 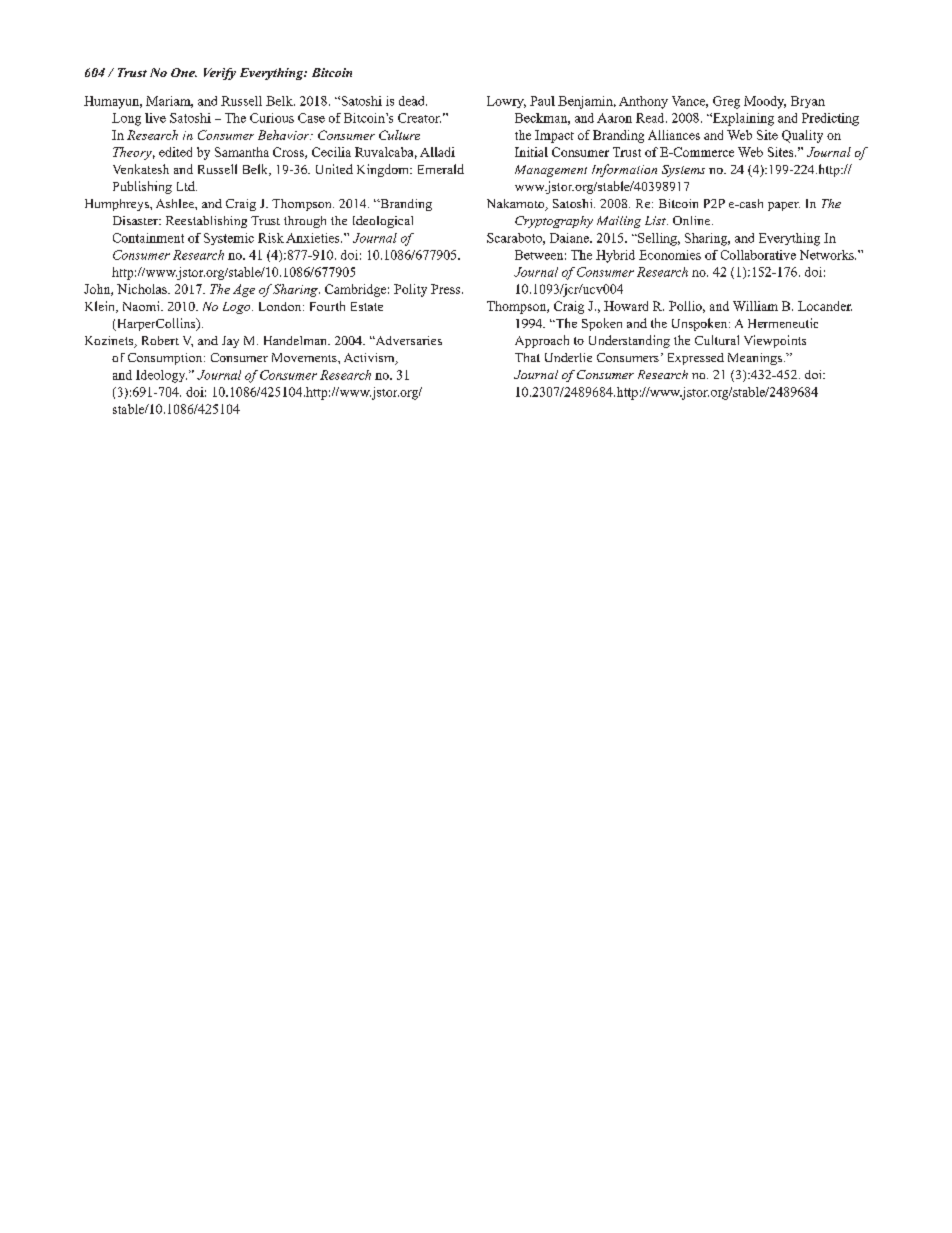 What do you see at coordinates (187, 186) in the page?
I see `Ltd` at bounding box center [187, 186].
